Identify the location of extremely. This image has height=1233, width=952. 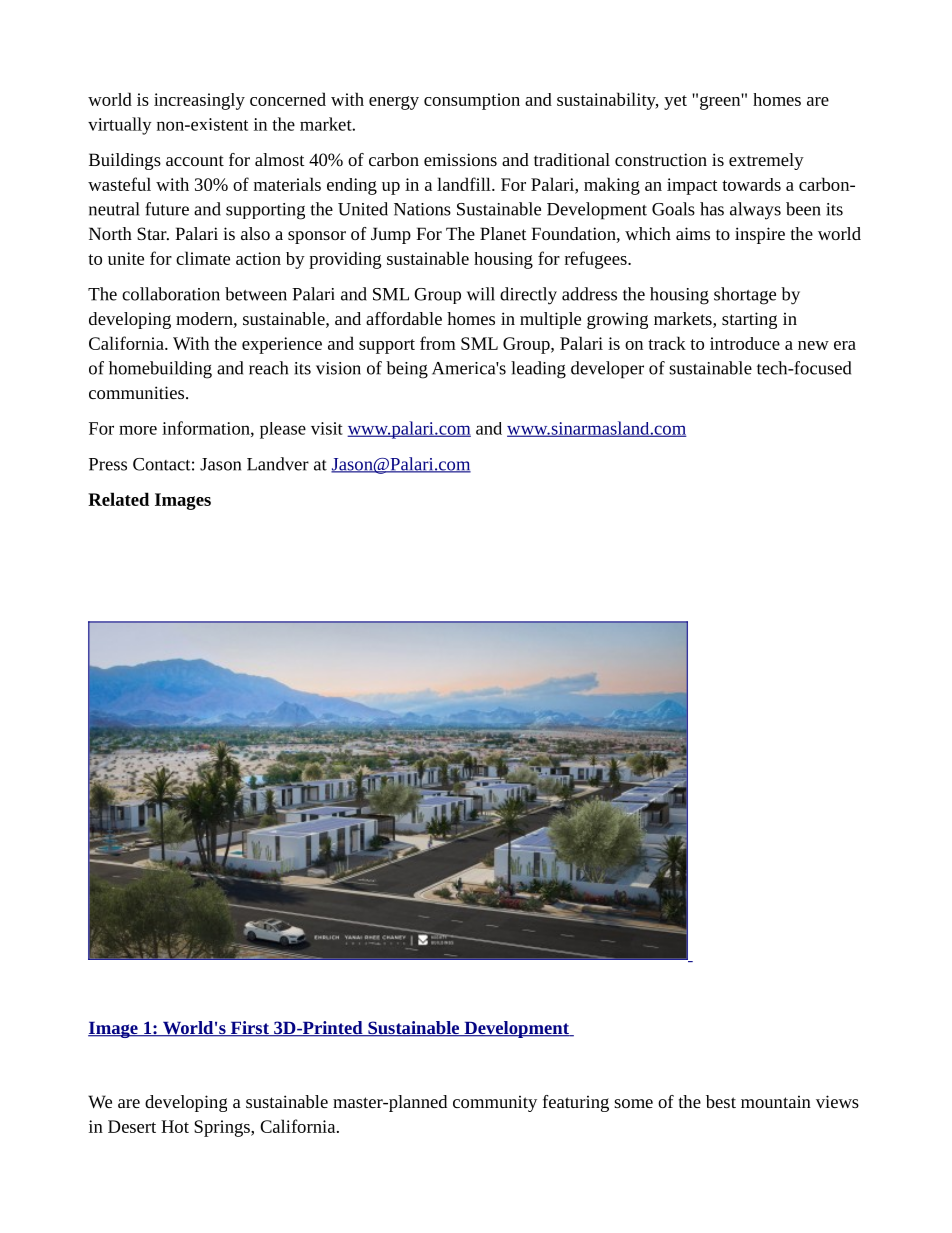
(766, 161).
